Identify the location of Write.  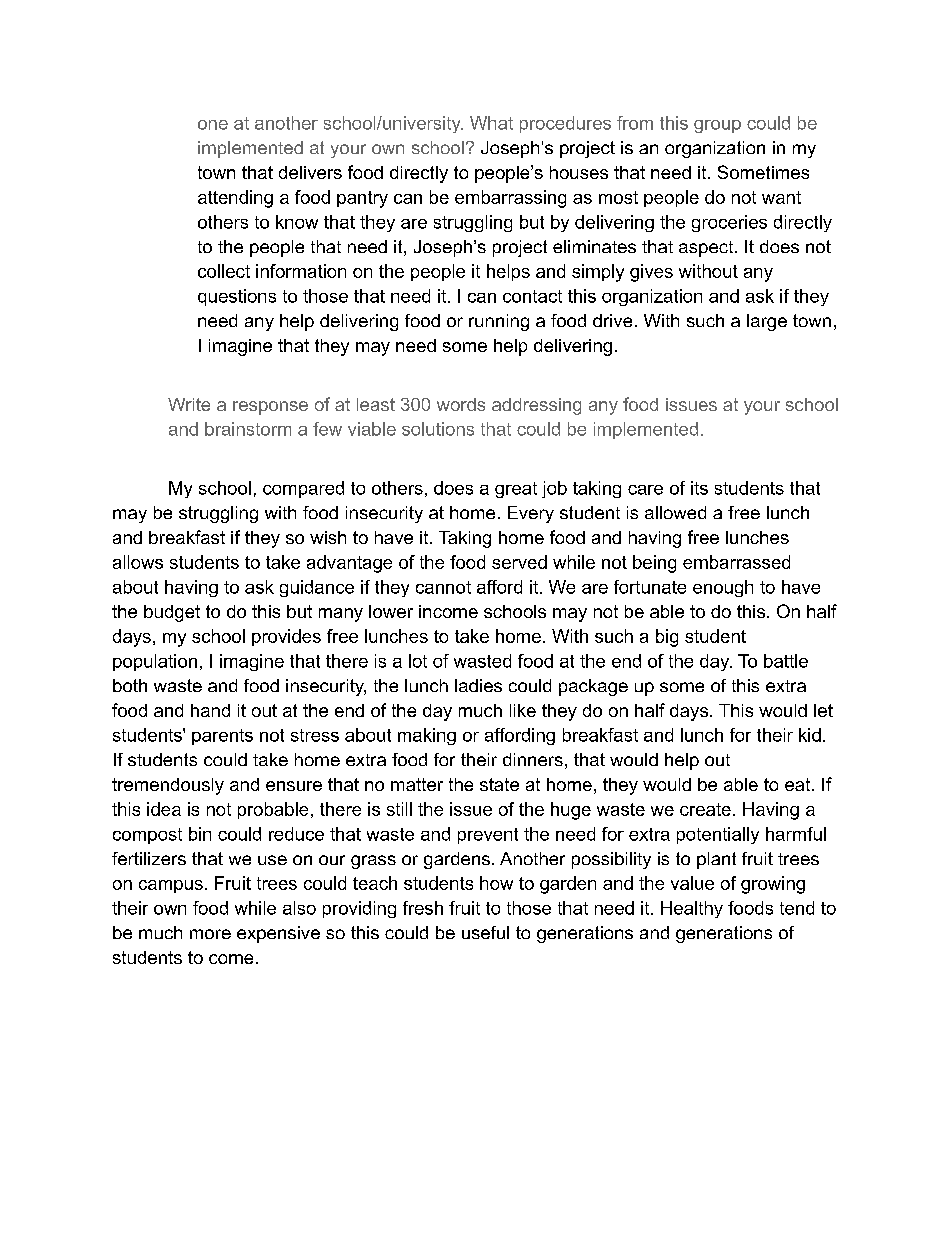
(189, 404).
